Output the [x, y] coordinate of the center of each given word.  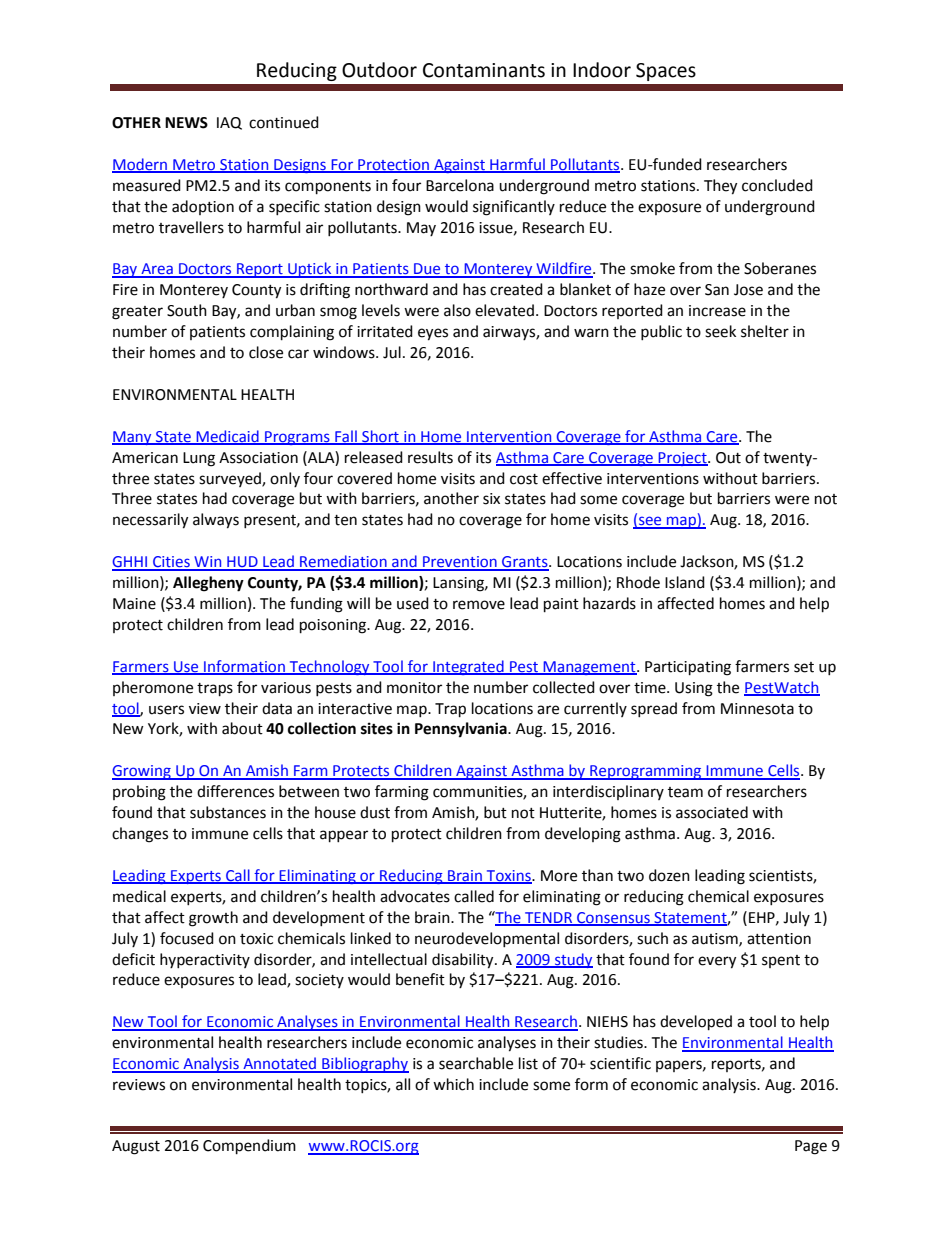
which [453, 1084]
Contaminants [484, 70]
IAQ [229, 123]
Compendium [249, 1147]
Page [811, 1147]
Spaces [666, 72]
